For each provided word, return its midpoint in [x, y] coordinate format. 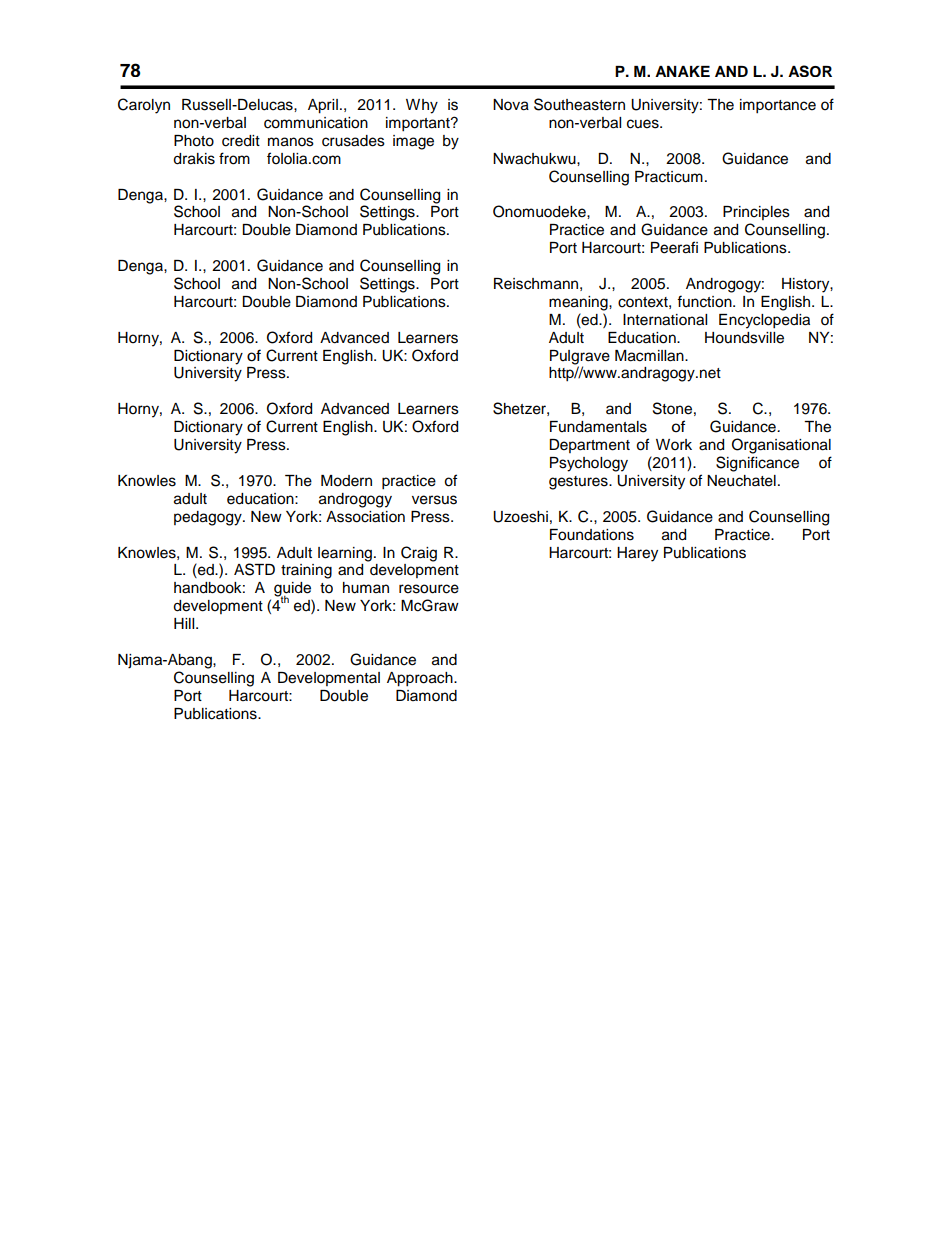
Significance [757, 464]
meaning [579, 303]
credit [241, 141]
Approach [421, 679]
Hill [185, 623]
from [234, 158]
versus [434, 500]
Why [422, 106]
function [705, 301]
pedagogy [209, 518]
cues [644, 124]
